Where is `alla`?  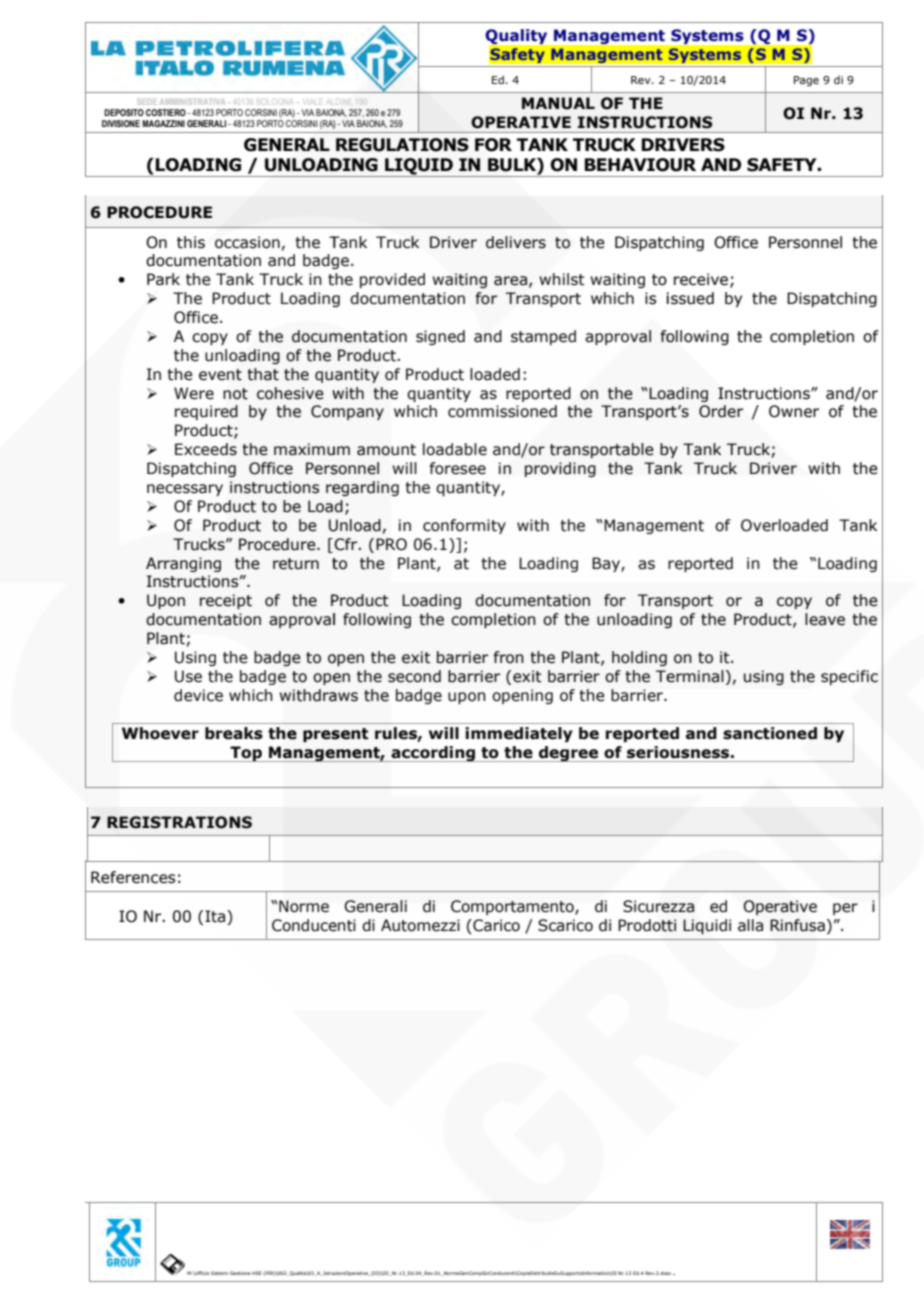
alla is located at coordinates (750, 925).
